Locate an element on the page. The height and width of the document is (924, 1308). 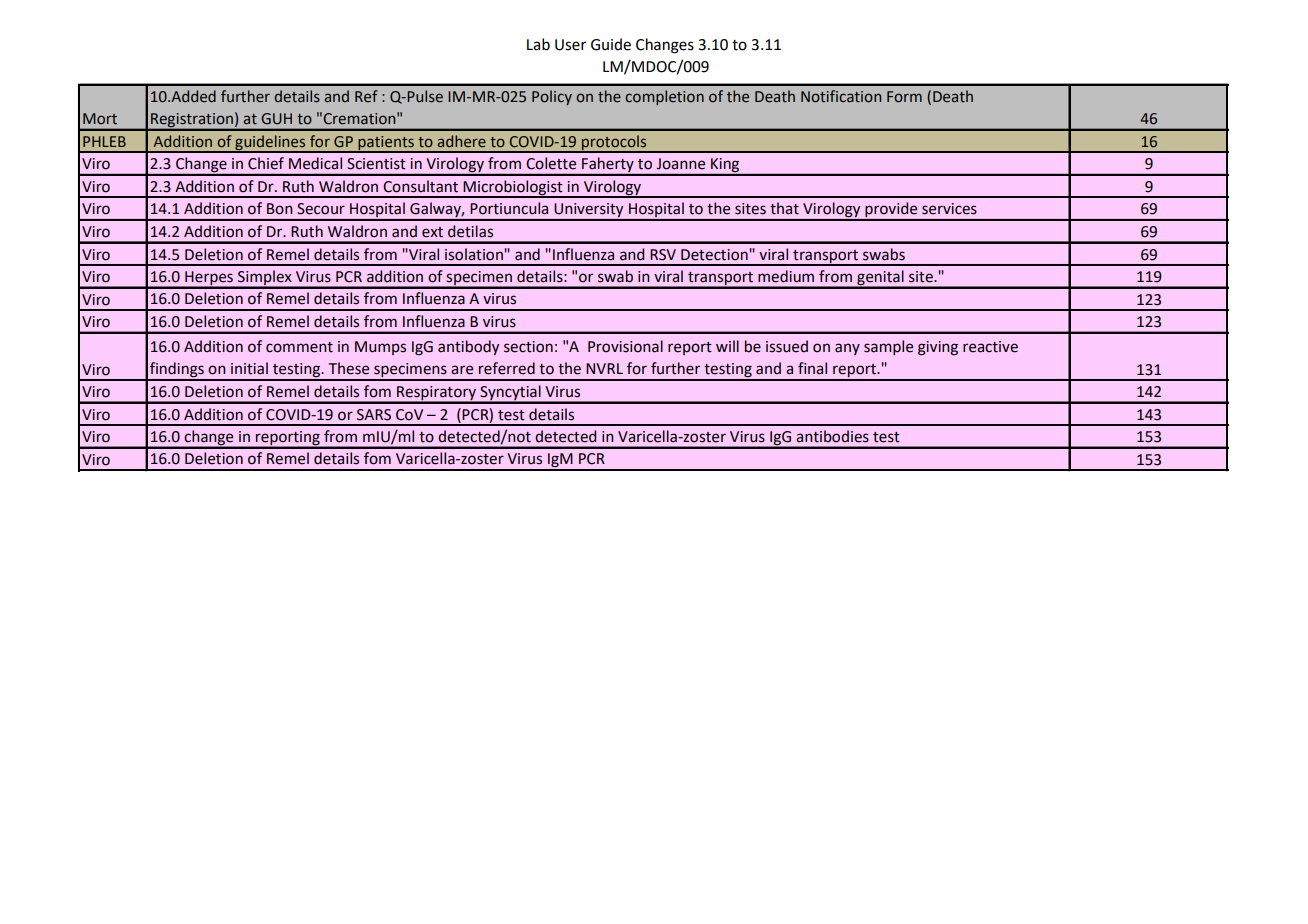
Form is located at coordinates (904, 97).
